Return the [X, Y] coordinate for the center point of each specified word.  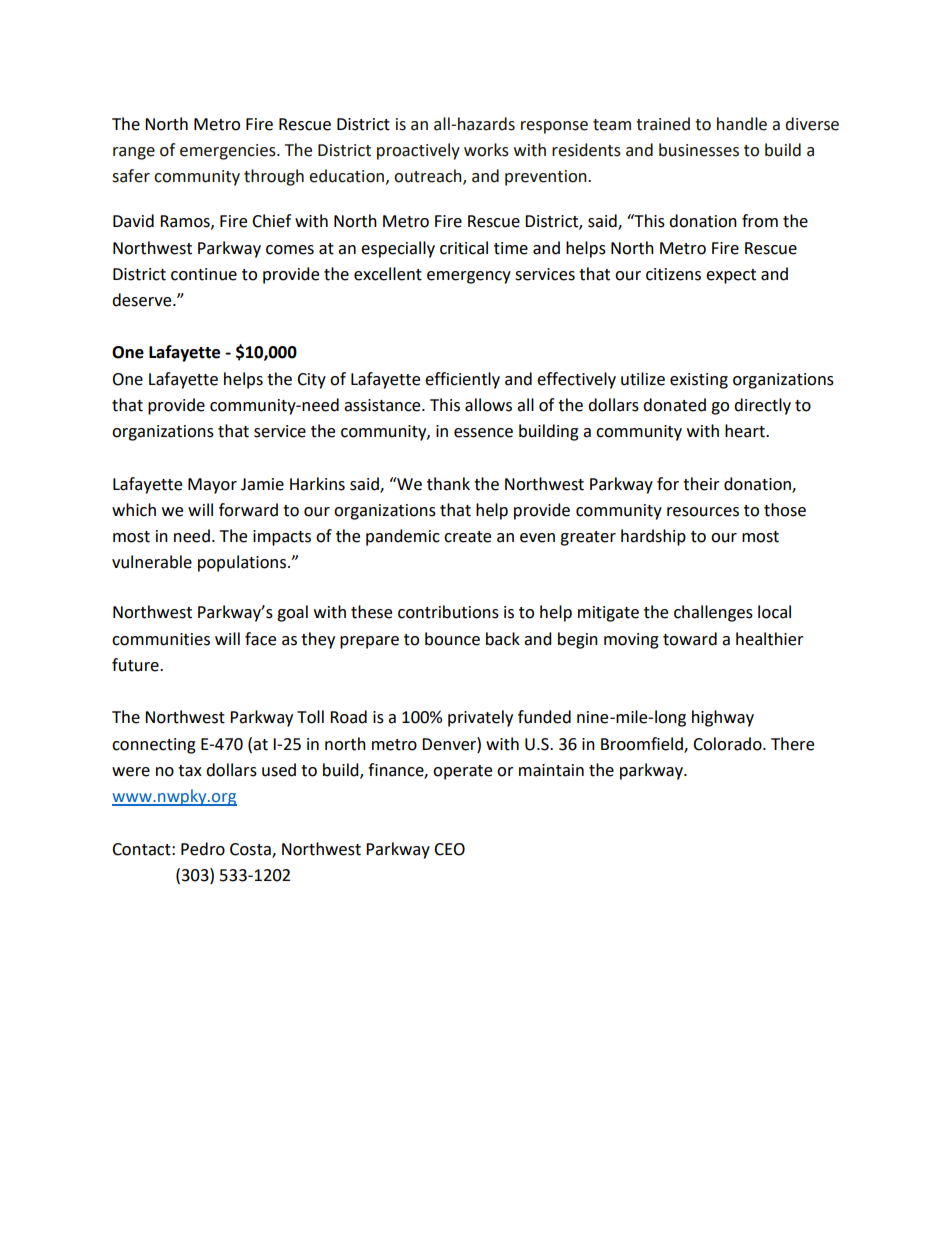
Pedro [203, 849]
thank [448, 484]
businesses [699, 150]
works [486, 150]
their [701, 484]
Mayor [212, 486]
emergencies [229, 152]
